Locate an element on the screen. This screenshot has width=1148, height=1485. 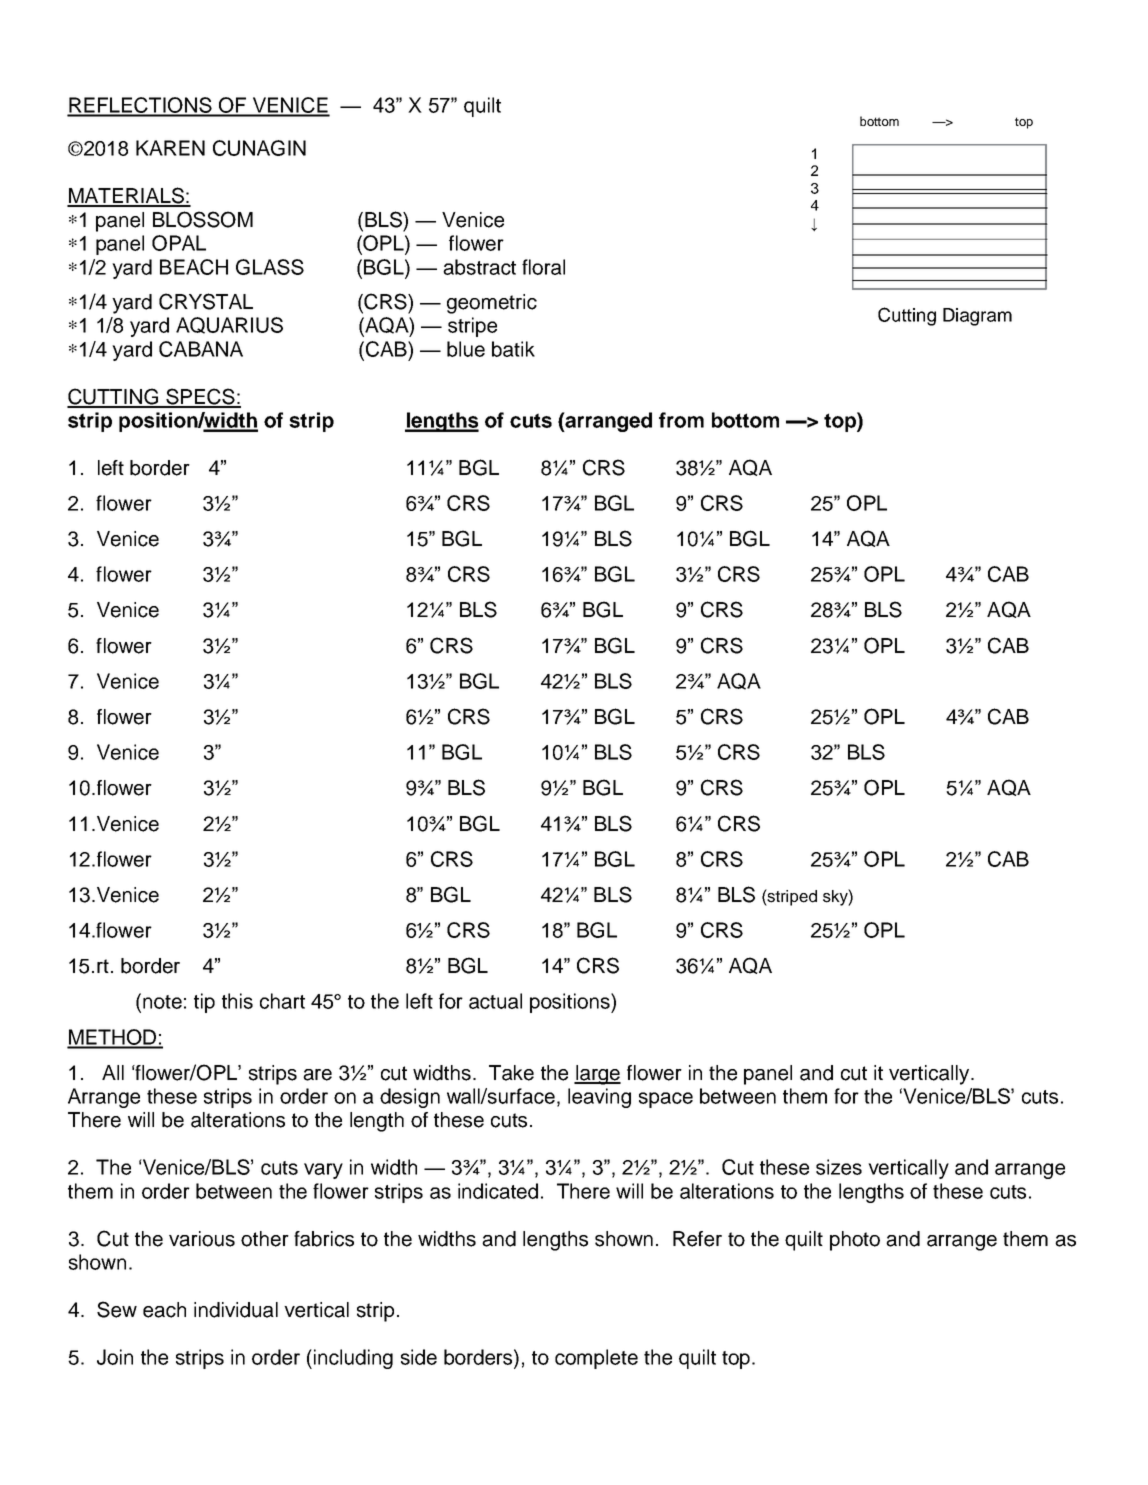
actual is located at coordinates (495, 1001).
